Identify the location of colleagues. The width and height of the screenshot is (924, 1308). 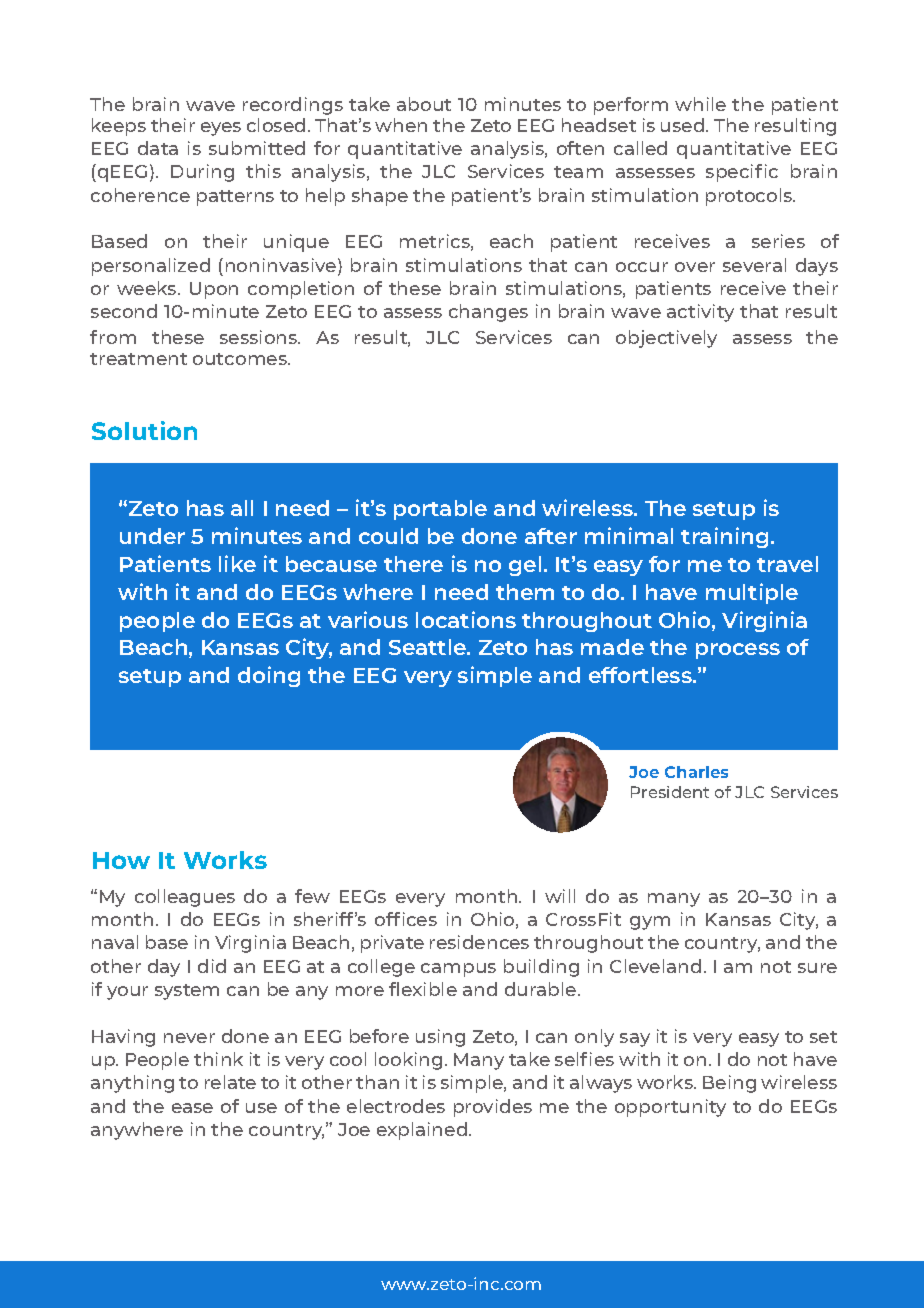
(185, 898).
